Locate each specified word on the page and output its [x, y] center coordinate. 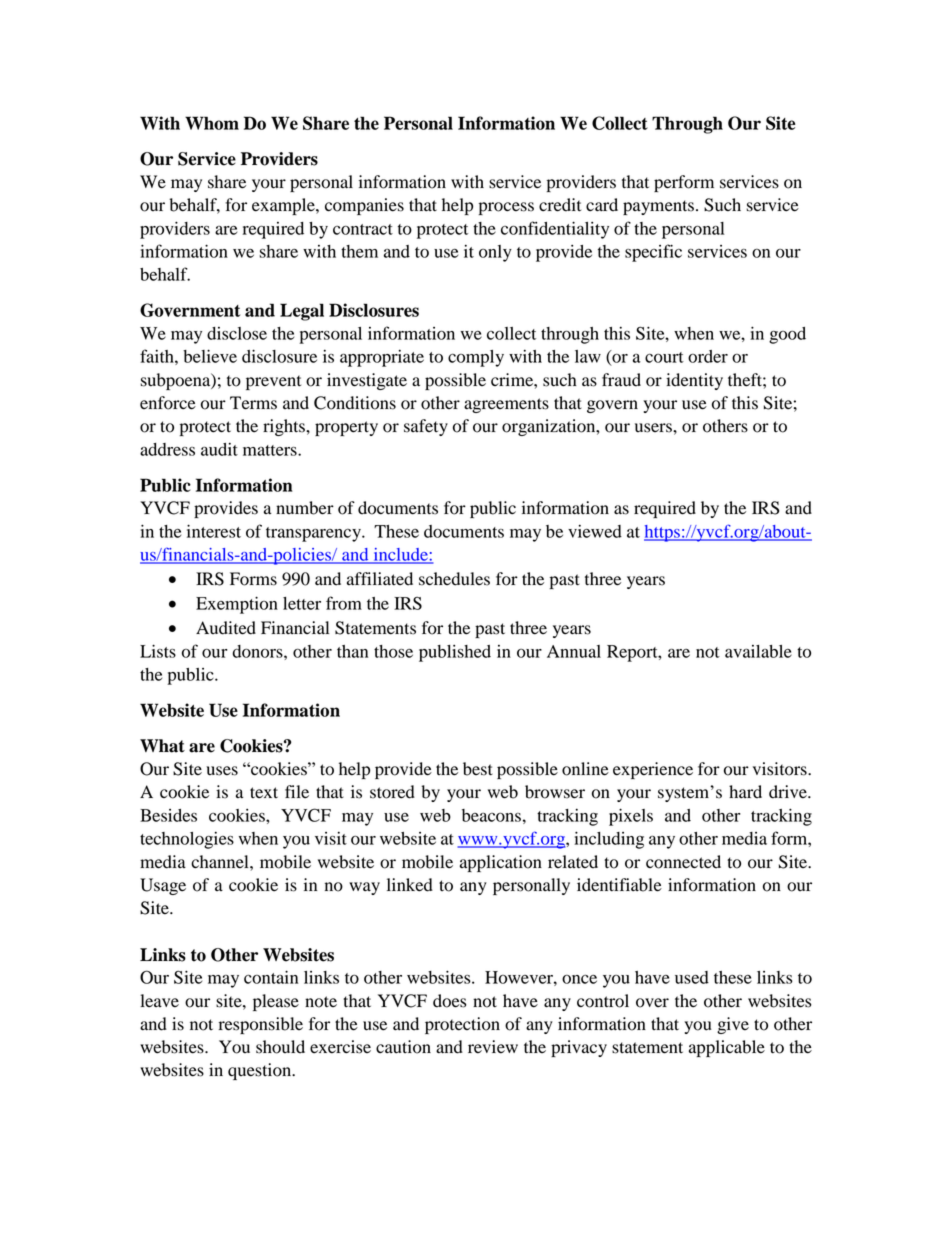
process [506, 208]
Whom [212, 123]
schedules [454, 579]
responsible [261, 1025]
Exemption [237, 605]
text [264, 793]
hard [745, 792]
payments [658, 207]
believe [210, 356]
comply [476, 358]
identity [694, 381]
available [758, 651]
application [501, 863]
